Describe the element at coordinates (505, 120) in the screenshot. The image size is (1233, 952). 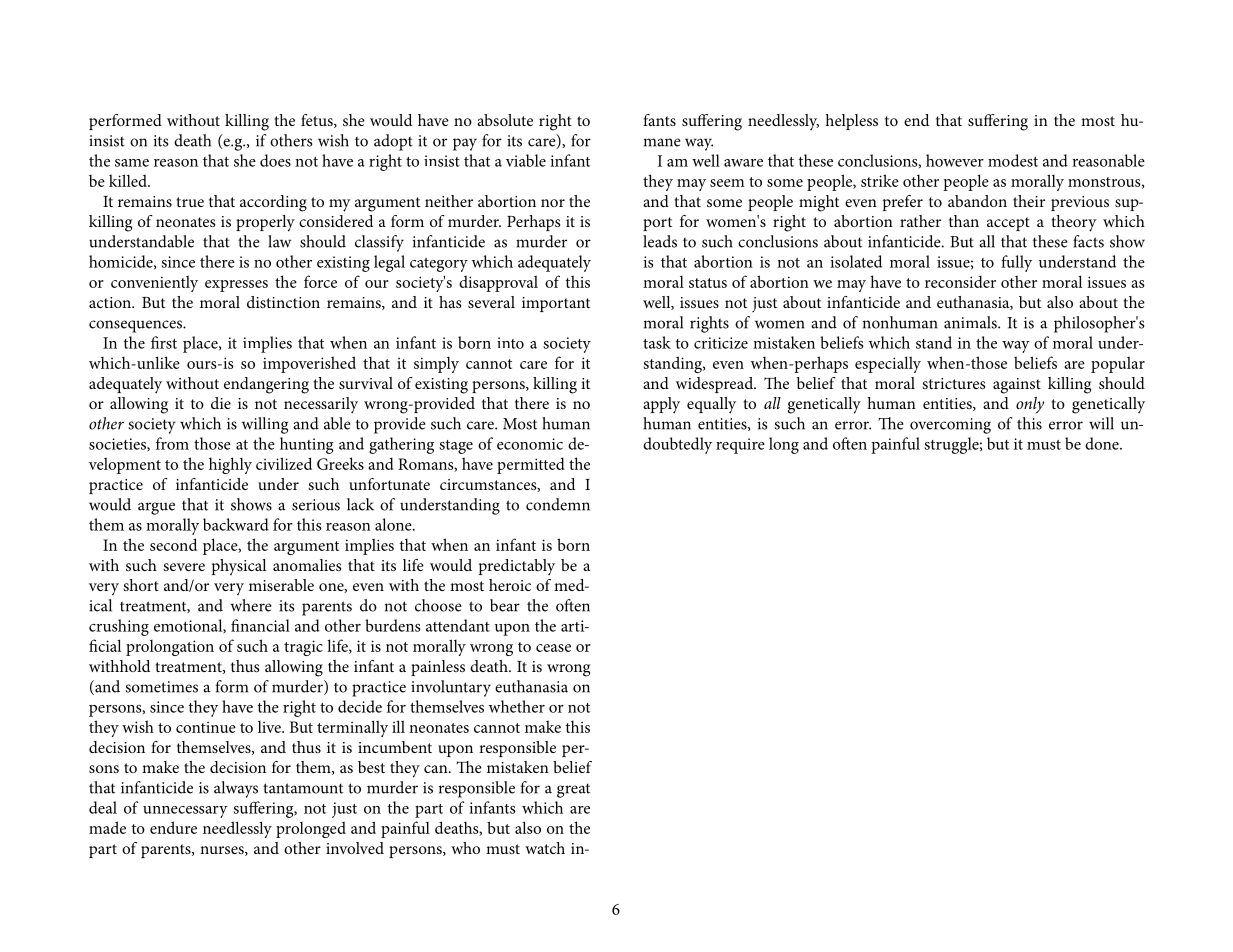
I see `absolute` at that location.
